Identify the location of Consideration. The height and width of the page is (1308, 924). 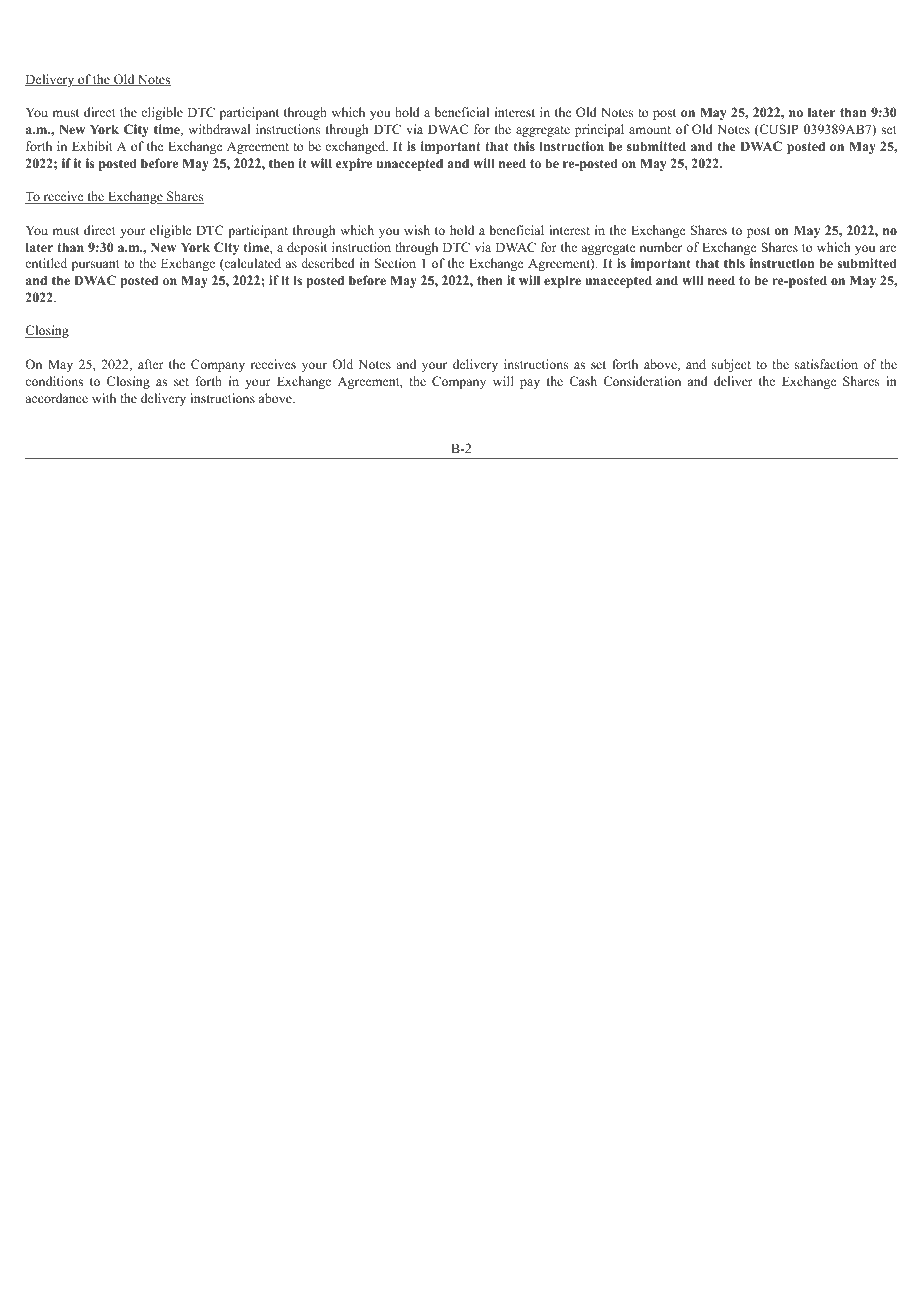
(642, 381).
